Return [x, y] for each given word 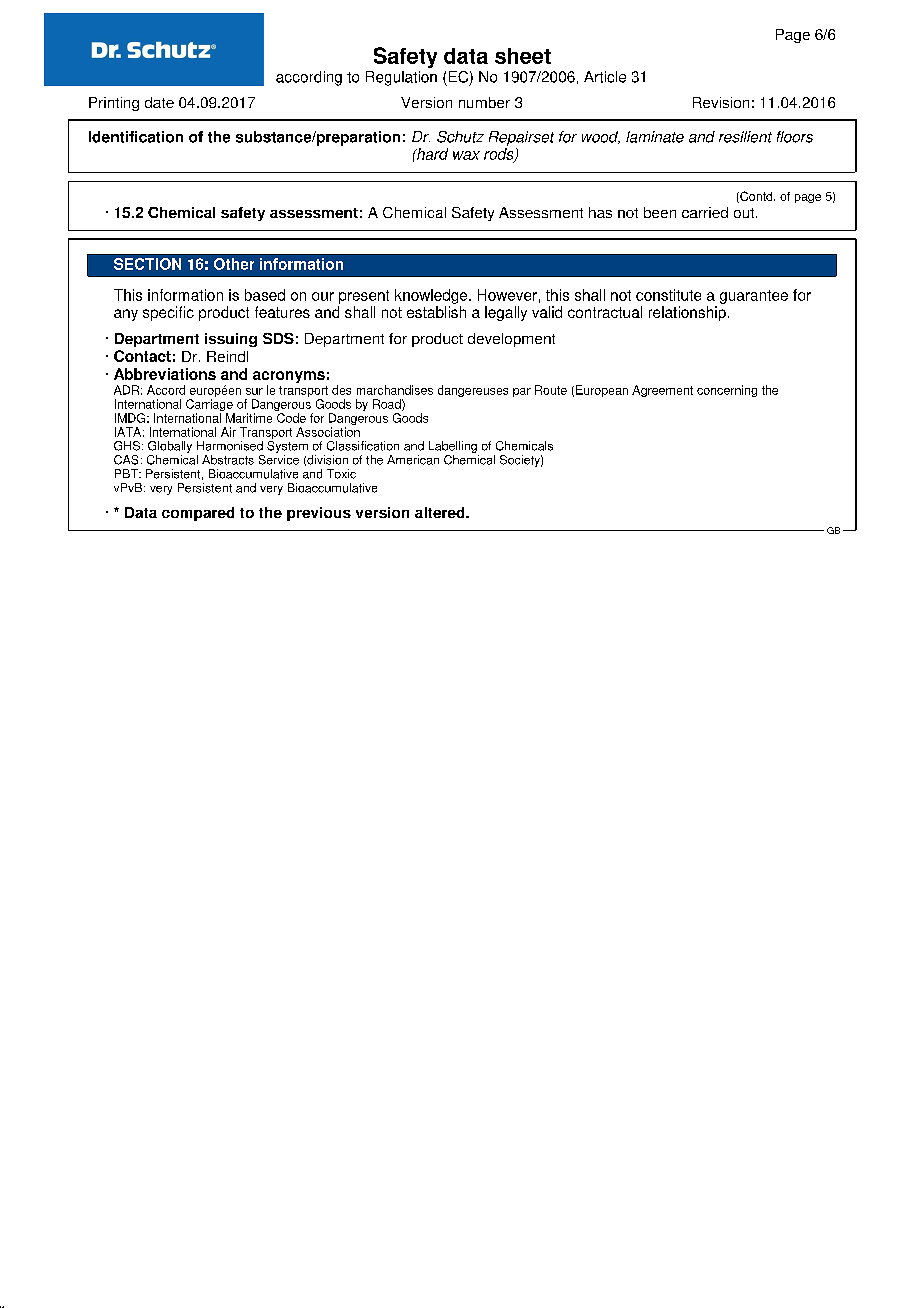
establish [436, 312]
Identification [136, 137]
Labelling [454, 448]
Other [234, 264]
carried [705, 212]
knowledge [432, 296]
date [159, 102]
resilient [745, 137]
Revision [721, 102]
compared [198, 514]
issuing [231, 340]
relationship [687, 313]
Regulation [401, 78]
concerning [727, 391]
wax [466, 155]
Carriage [210, 406]
